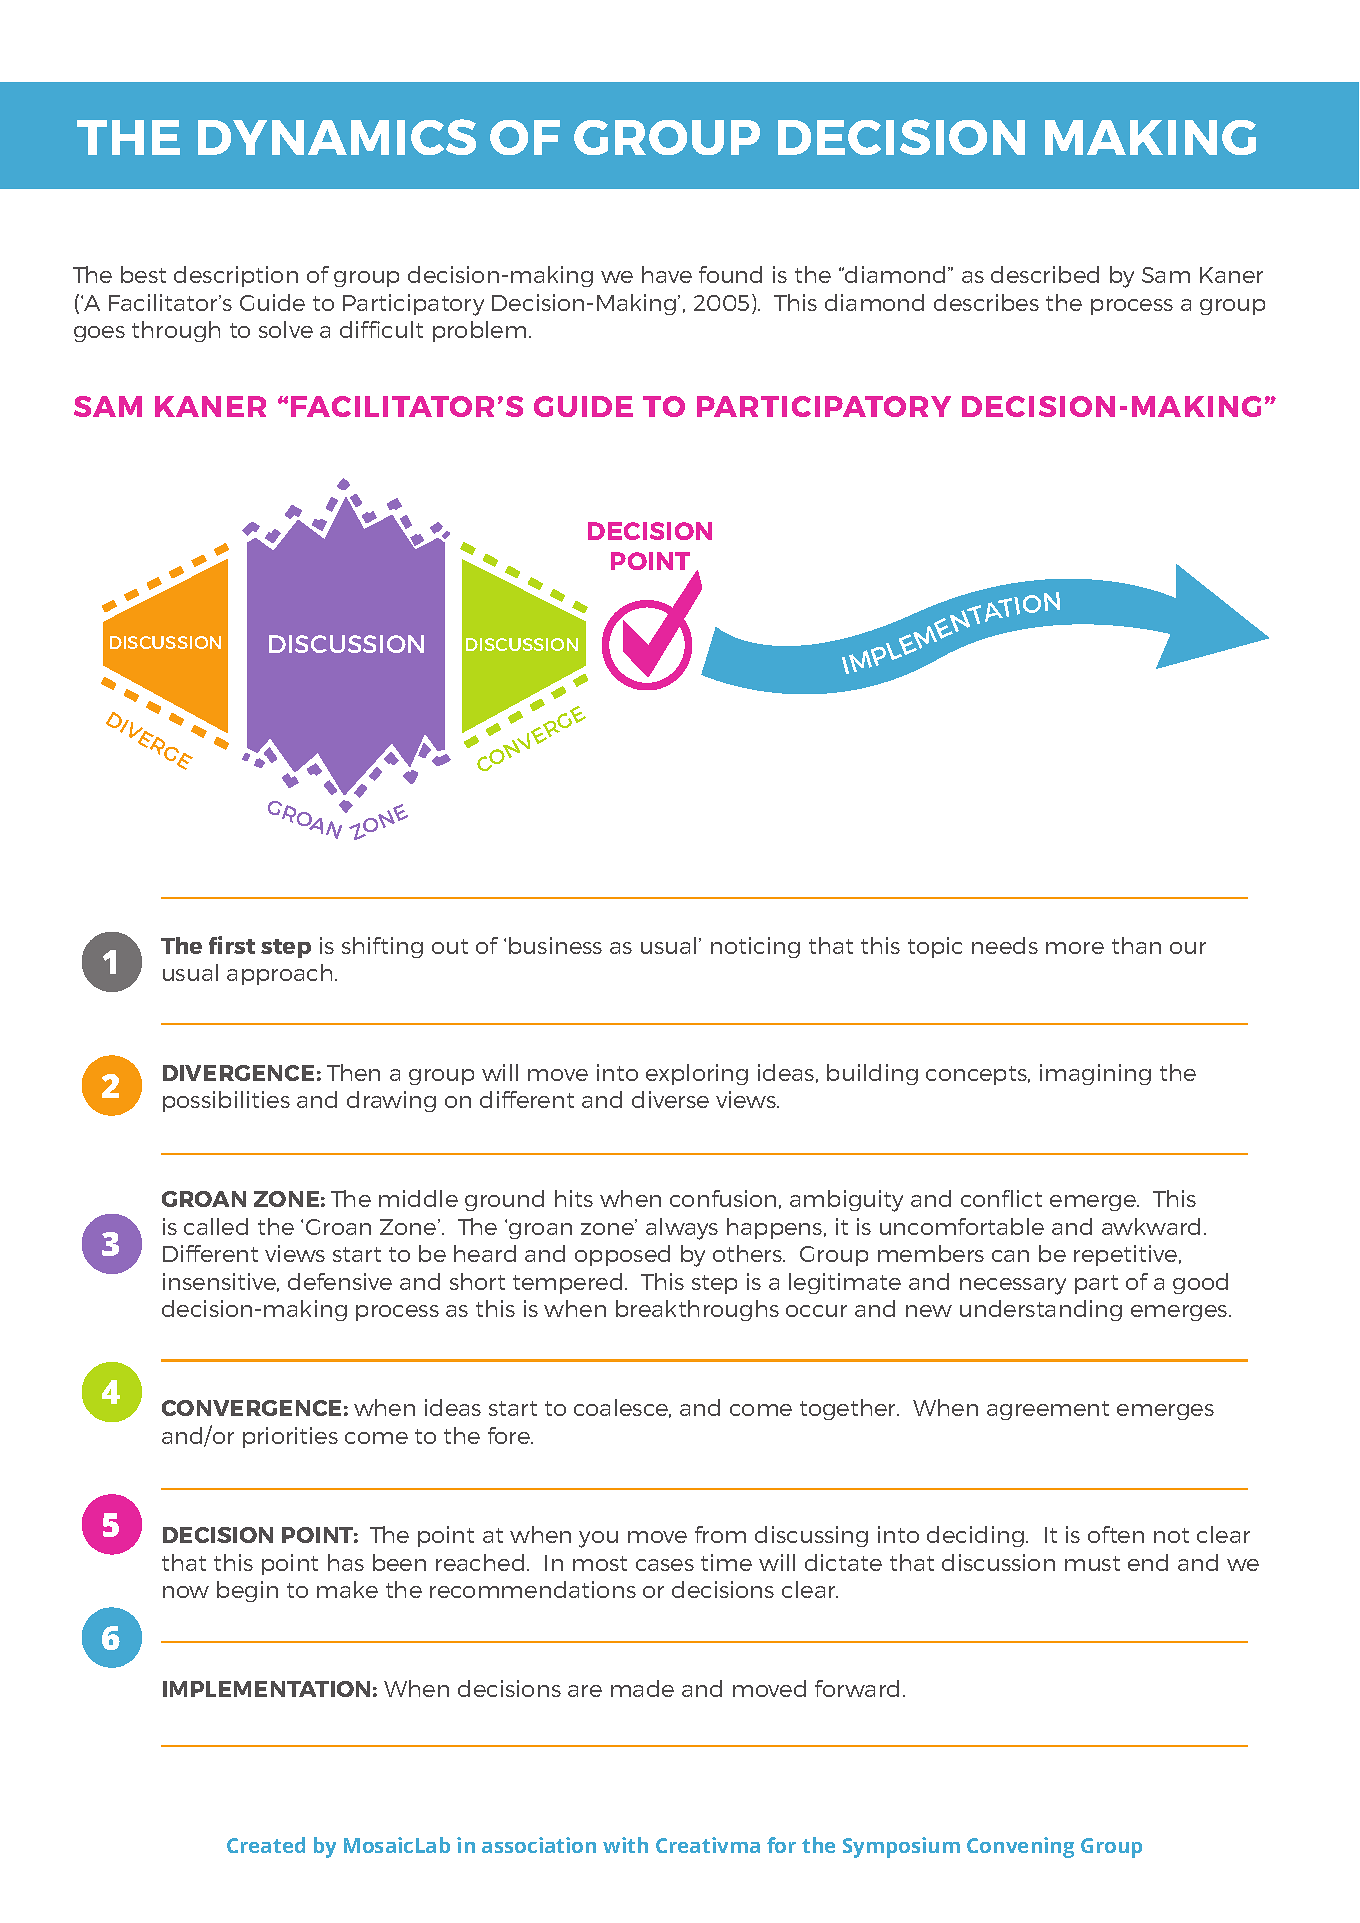  What do you see at coordinates (236, 276) in the screenshot?
I see `description` at bounding box center [236, 276].
